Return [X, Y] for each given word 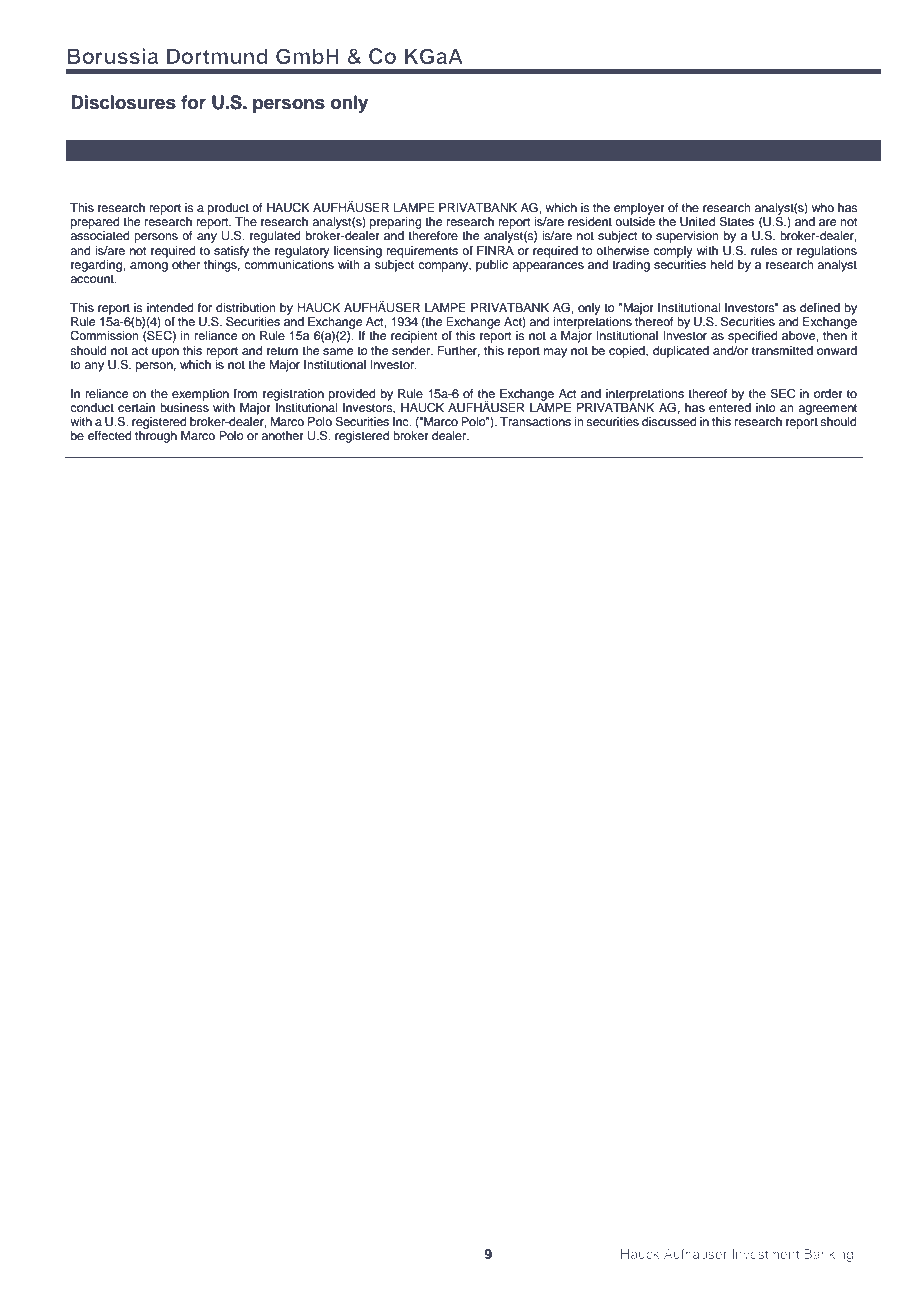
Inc [402, 421]
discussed [669, 421]
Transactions [535, 421]
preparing [396, 223]
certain [136, 407]
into [766, 407]
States [736, 222]
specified [753, 337]
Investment [765, 1254]
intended [170, 307]
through [156, 437]
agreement [827, 409]
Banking [828, 1255]
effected [110, 435]
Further [459, 351]
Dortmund [217, 56]
